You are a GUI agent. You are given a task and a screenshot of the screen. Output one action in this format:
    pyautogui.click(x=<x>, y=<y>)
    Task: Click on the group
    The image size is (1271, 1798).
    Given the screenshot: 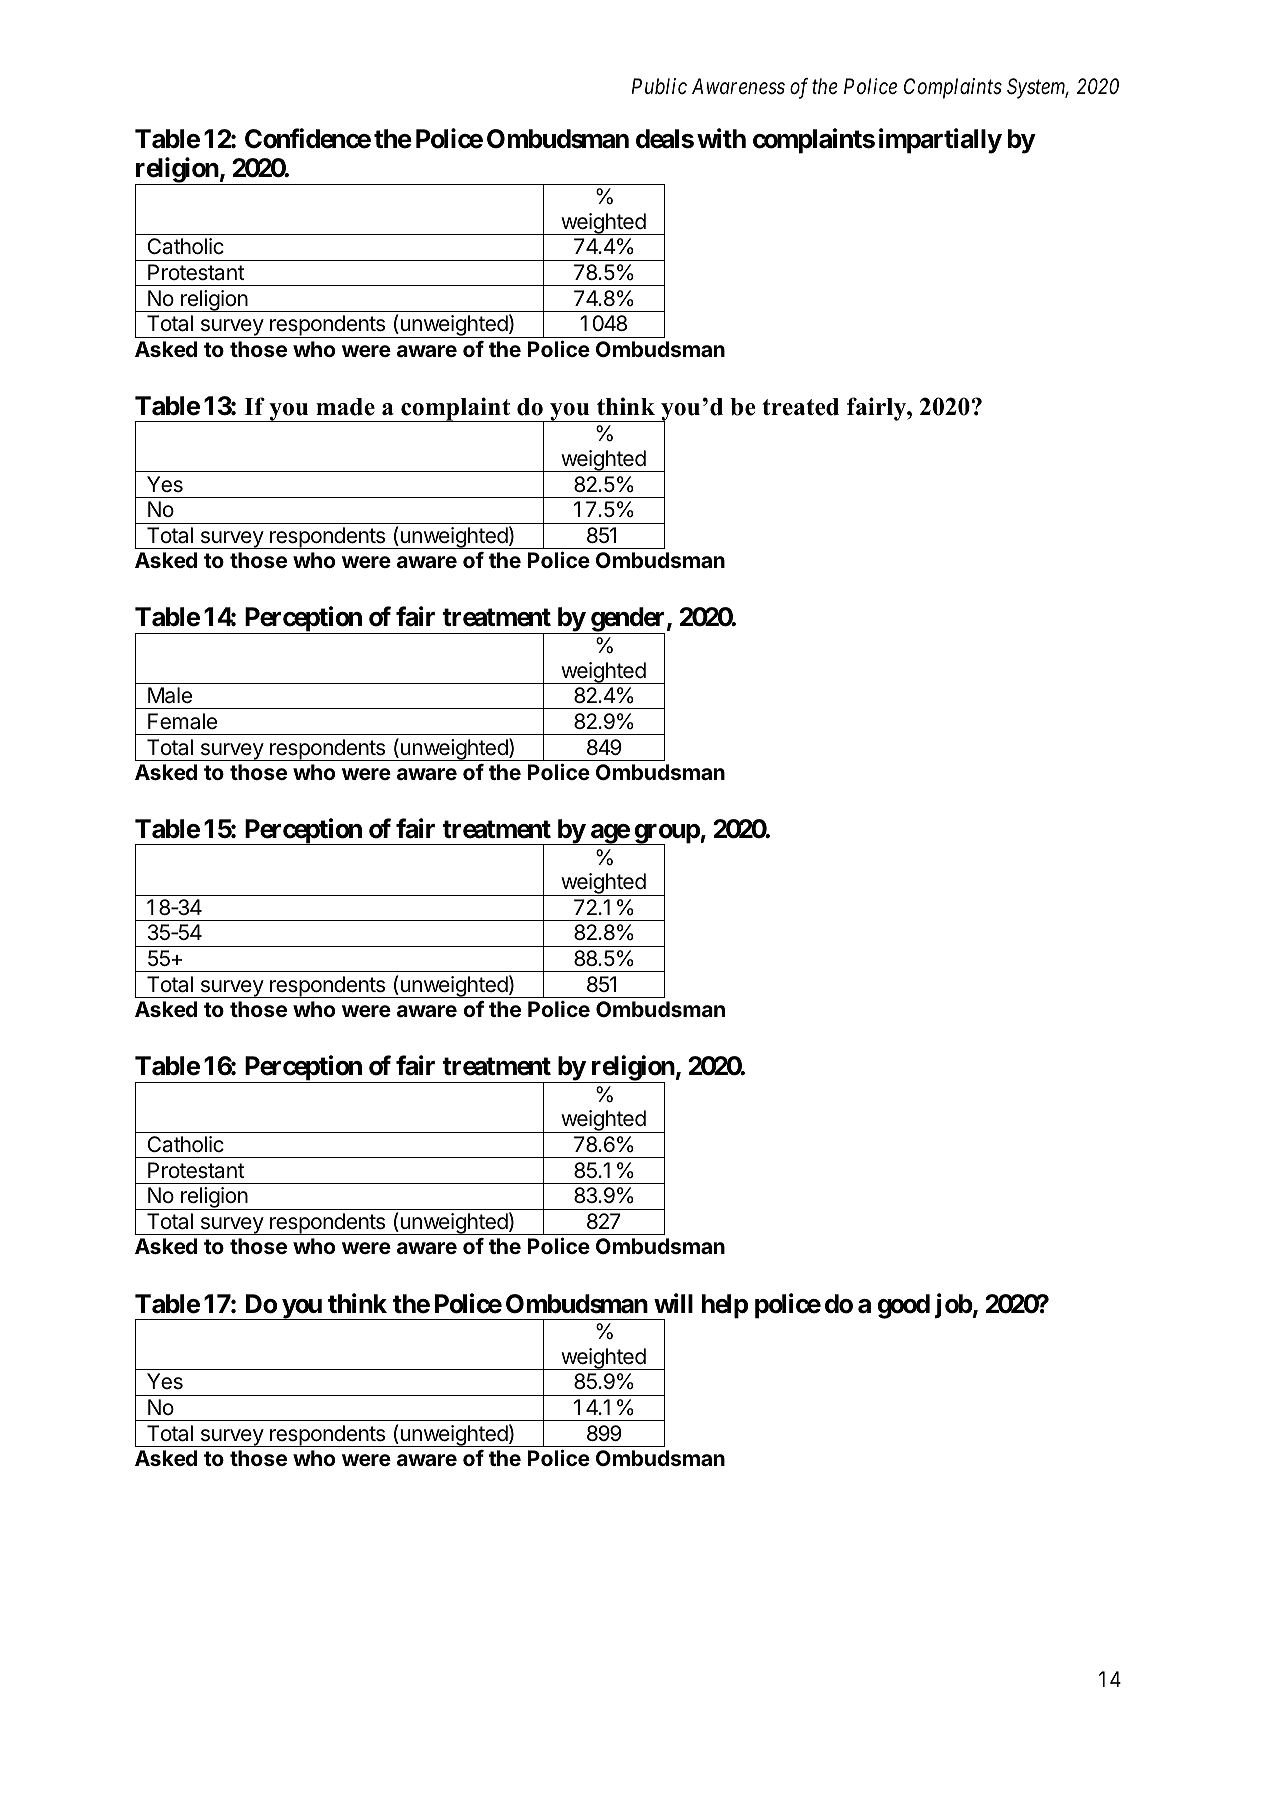 What is the action you would take?
    pyautogui.click(x=666, y=835)
